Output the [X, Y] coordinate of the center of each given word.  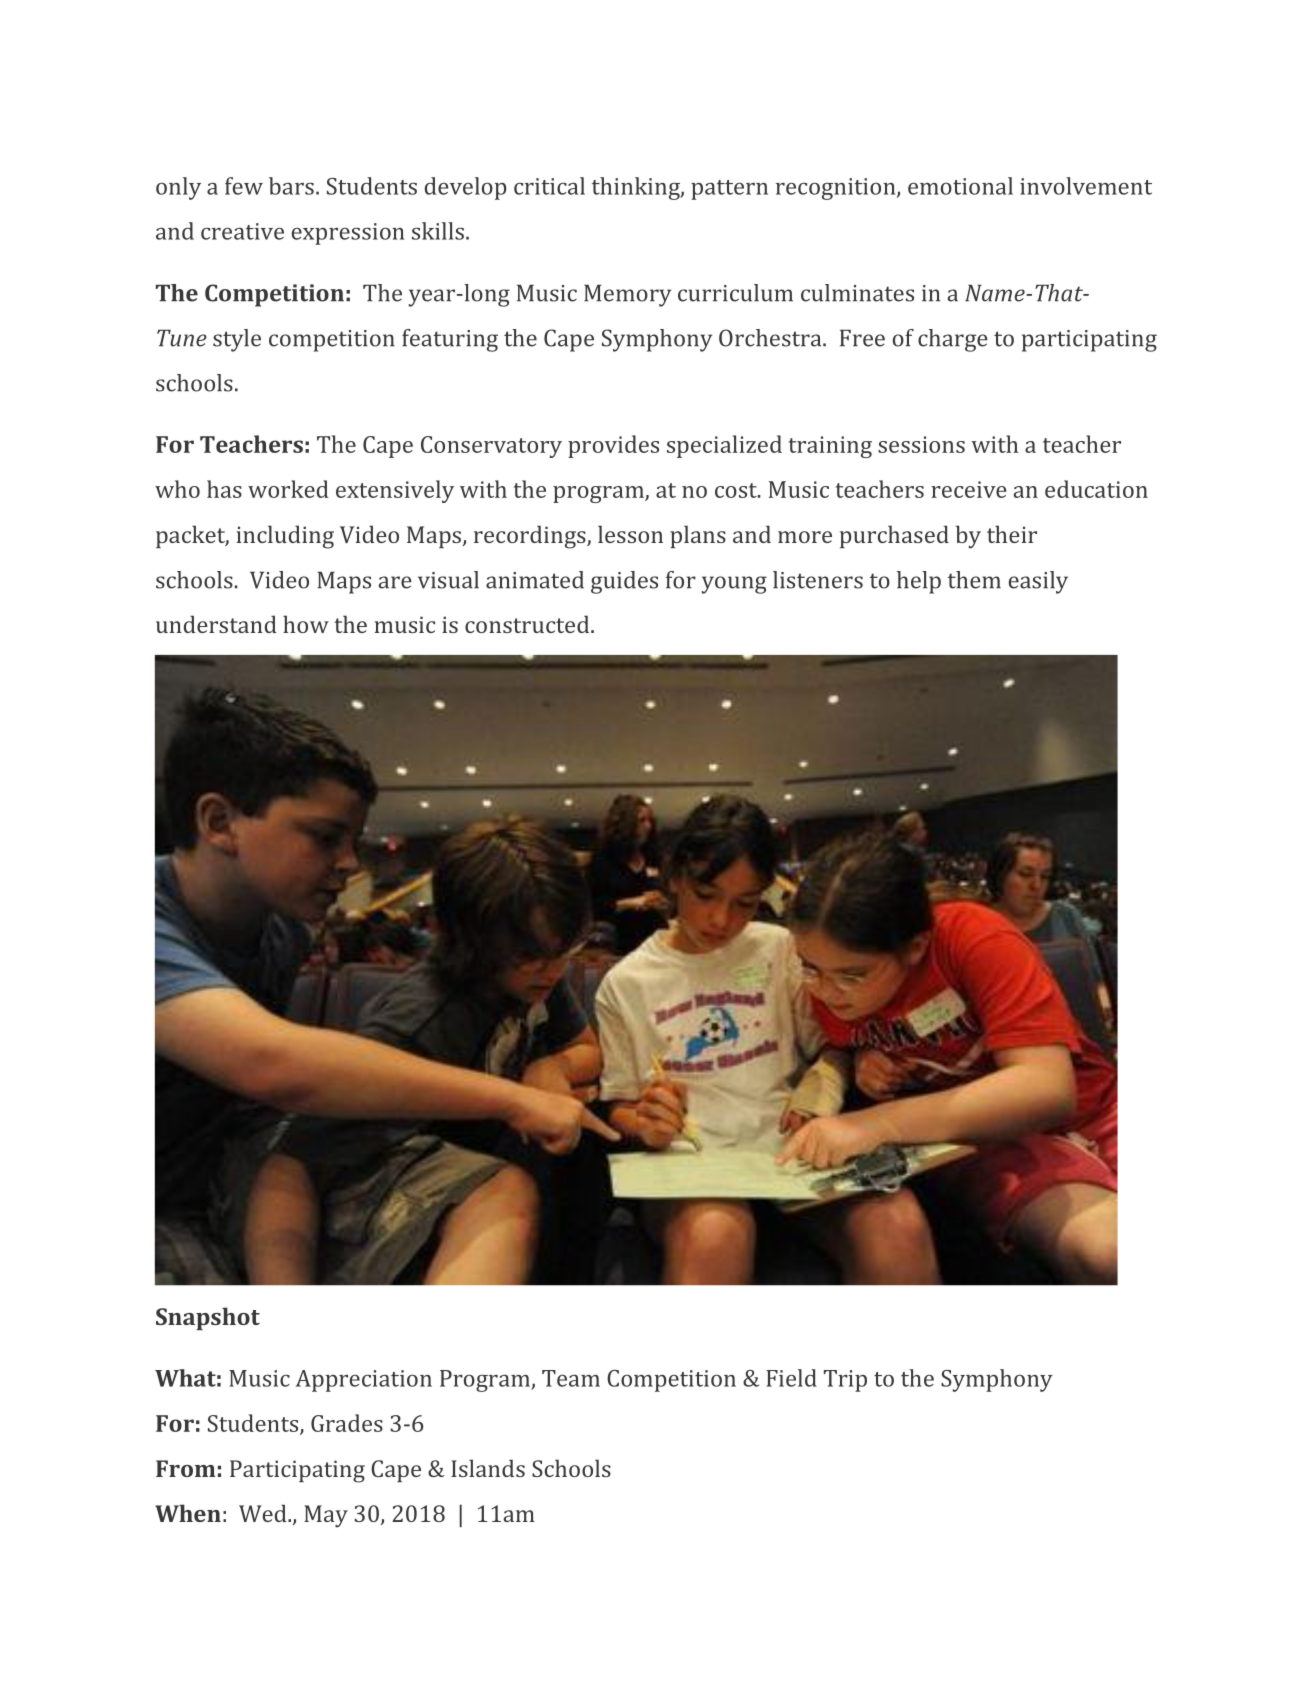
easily [1038, 582]
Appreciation [364, 1381]
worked [288, 489]
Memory [627, 295]
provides [613, 446]
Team [571, 1378]
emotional [960, 186]
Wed [264, 1513]
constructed [528, 624]
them [974, 580]
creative [242, 231]
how [306, 624]
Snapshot [208, 1318]
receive [968, 489]
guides [624, 582]
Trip [845, 1381]
